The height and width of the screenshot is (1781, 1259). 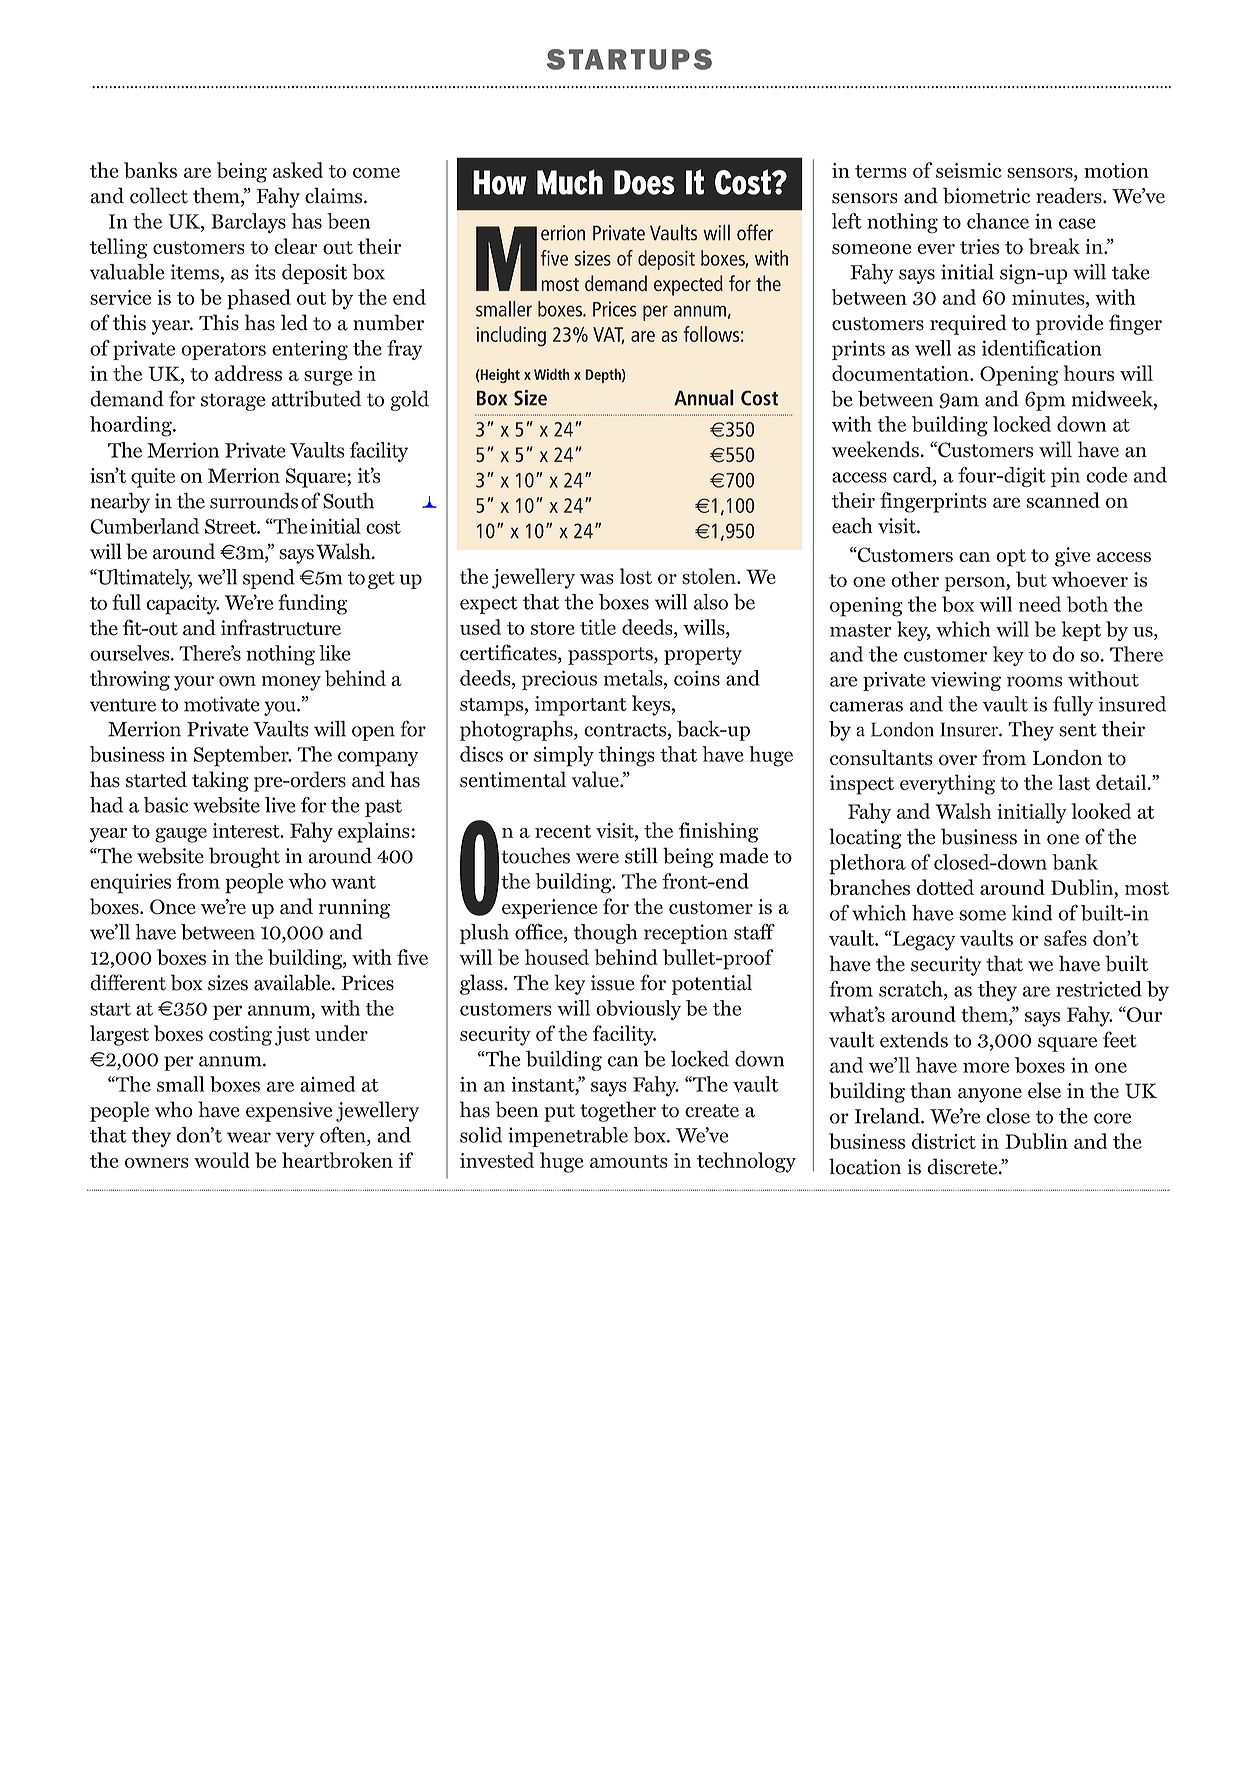 What do you see at coordinates (249, 1137) in the screenshot?
I see `wear` at bounding box center [249, 1137].
